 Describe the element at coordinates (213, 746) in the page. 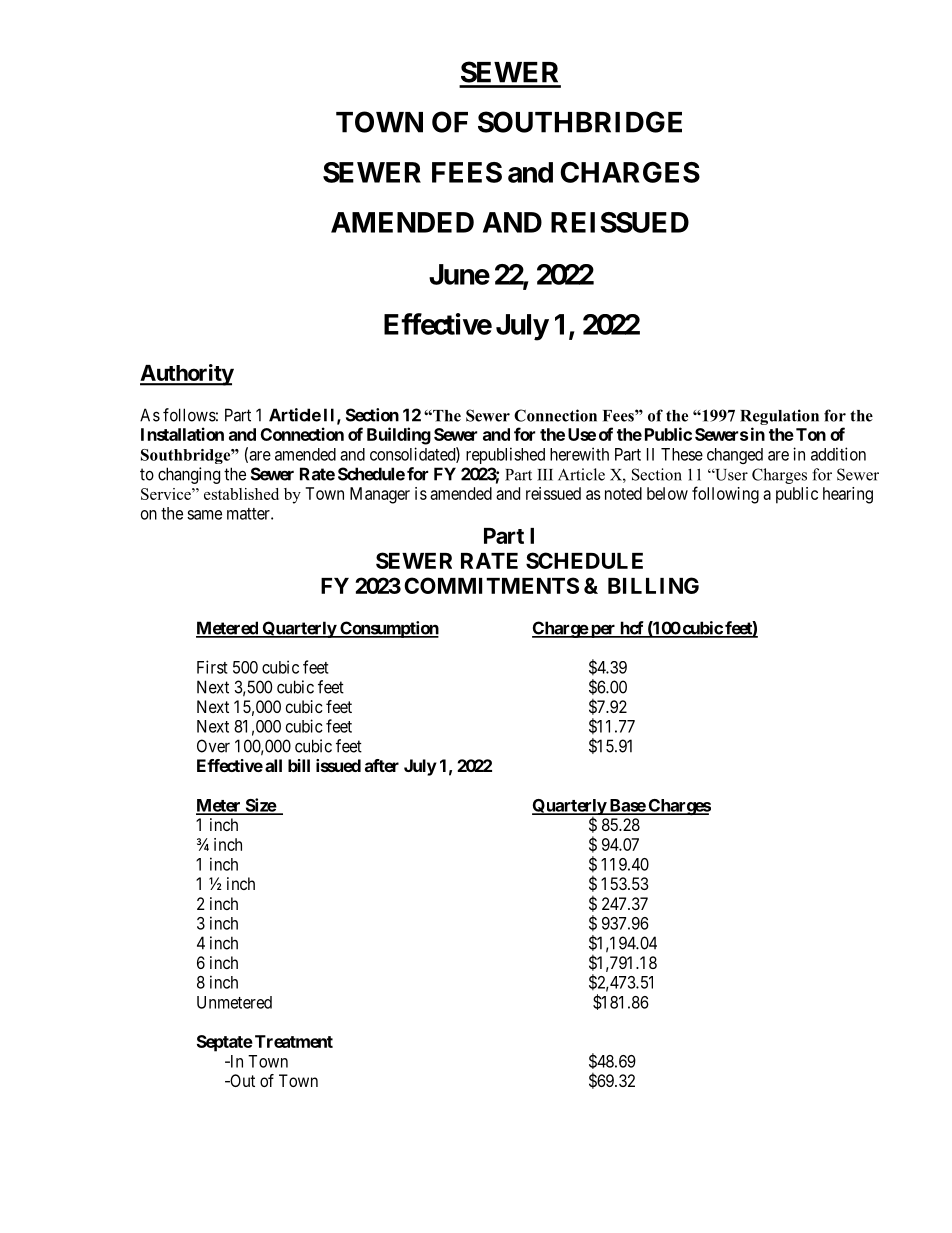

I see `Over` at that location.
